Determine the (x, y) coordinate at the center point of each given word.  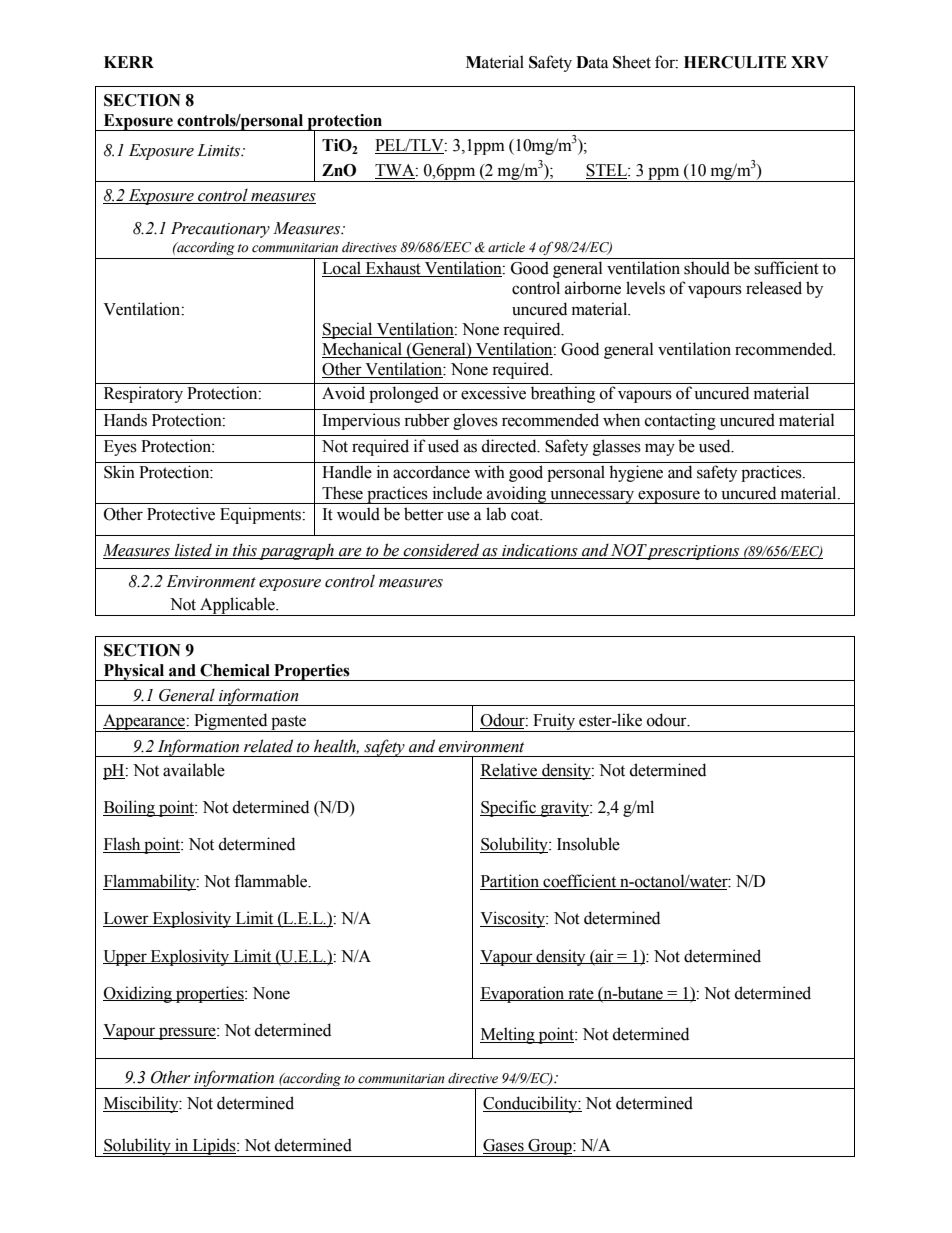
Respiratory (143, 394)
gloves (475, 421)
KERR (129, 62)
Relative (510, 771)
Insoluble (588, 844)
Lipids (214, 1147)
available (194, 770)
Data (592, 62)
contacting (680, 421)
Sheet (632, 62)
